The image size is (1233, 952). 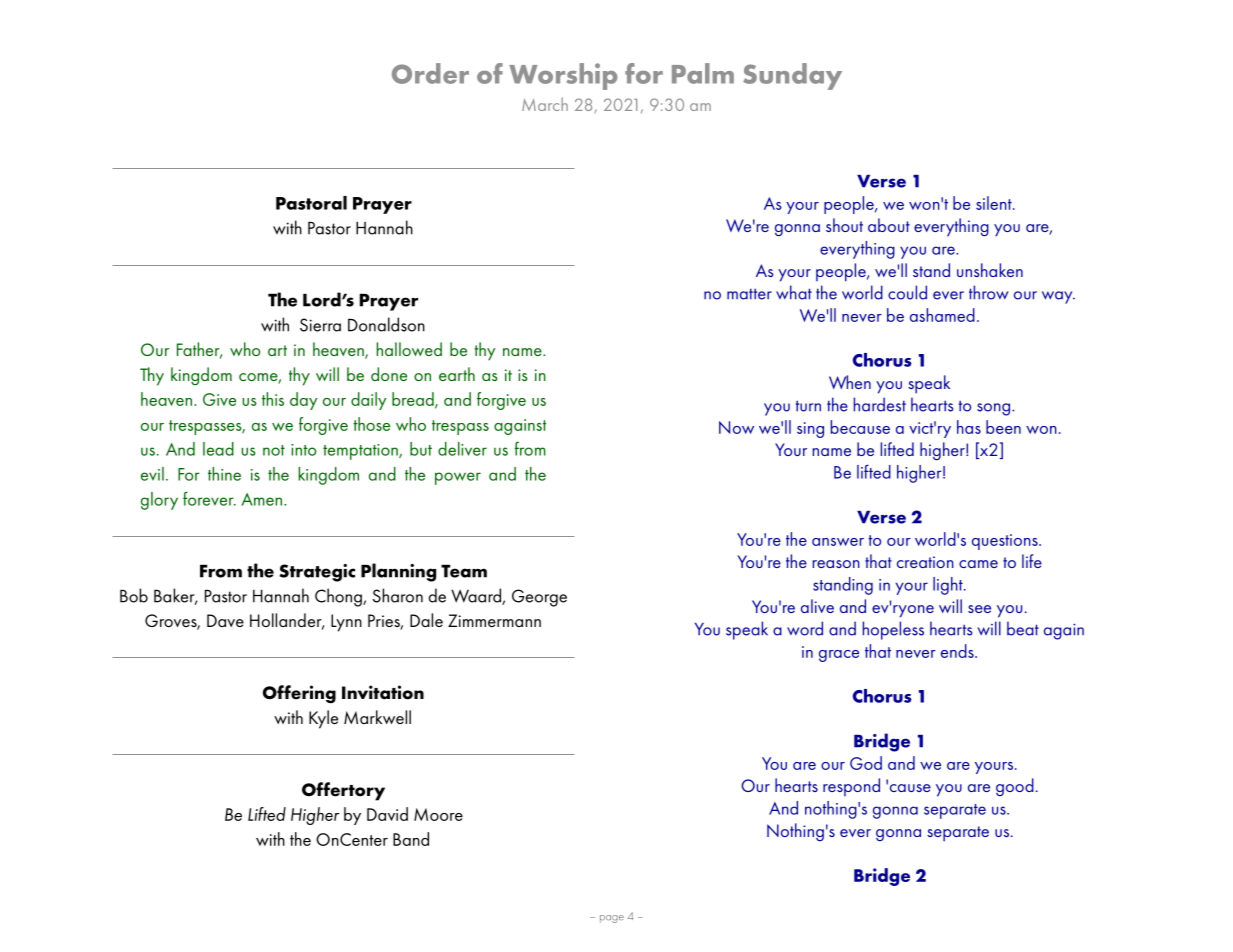 I want to click on When, so click(x=850, y=382).
